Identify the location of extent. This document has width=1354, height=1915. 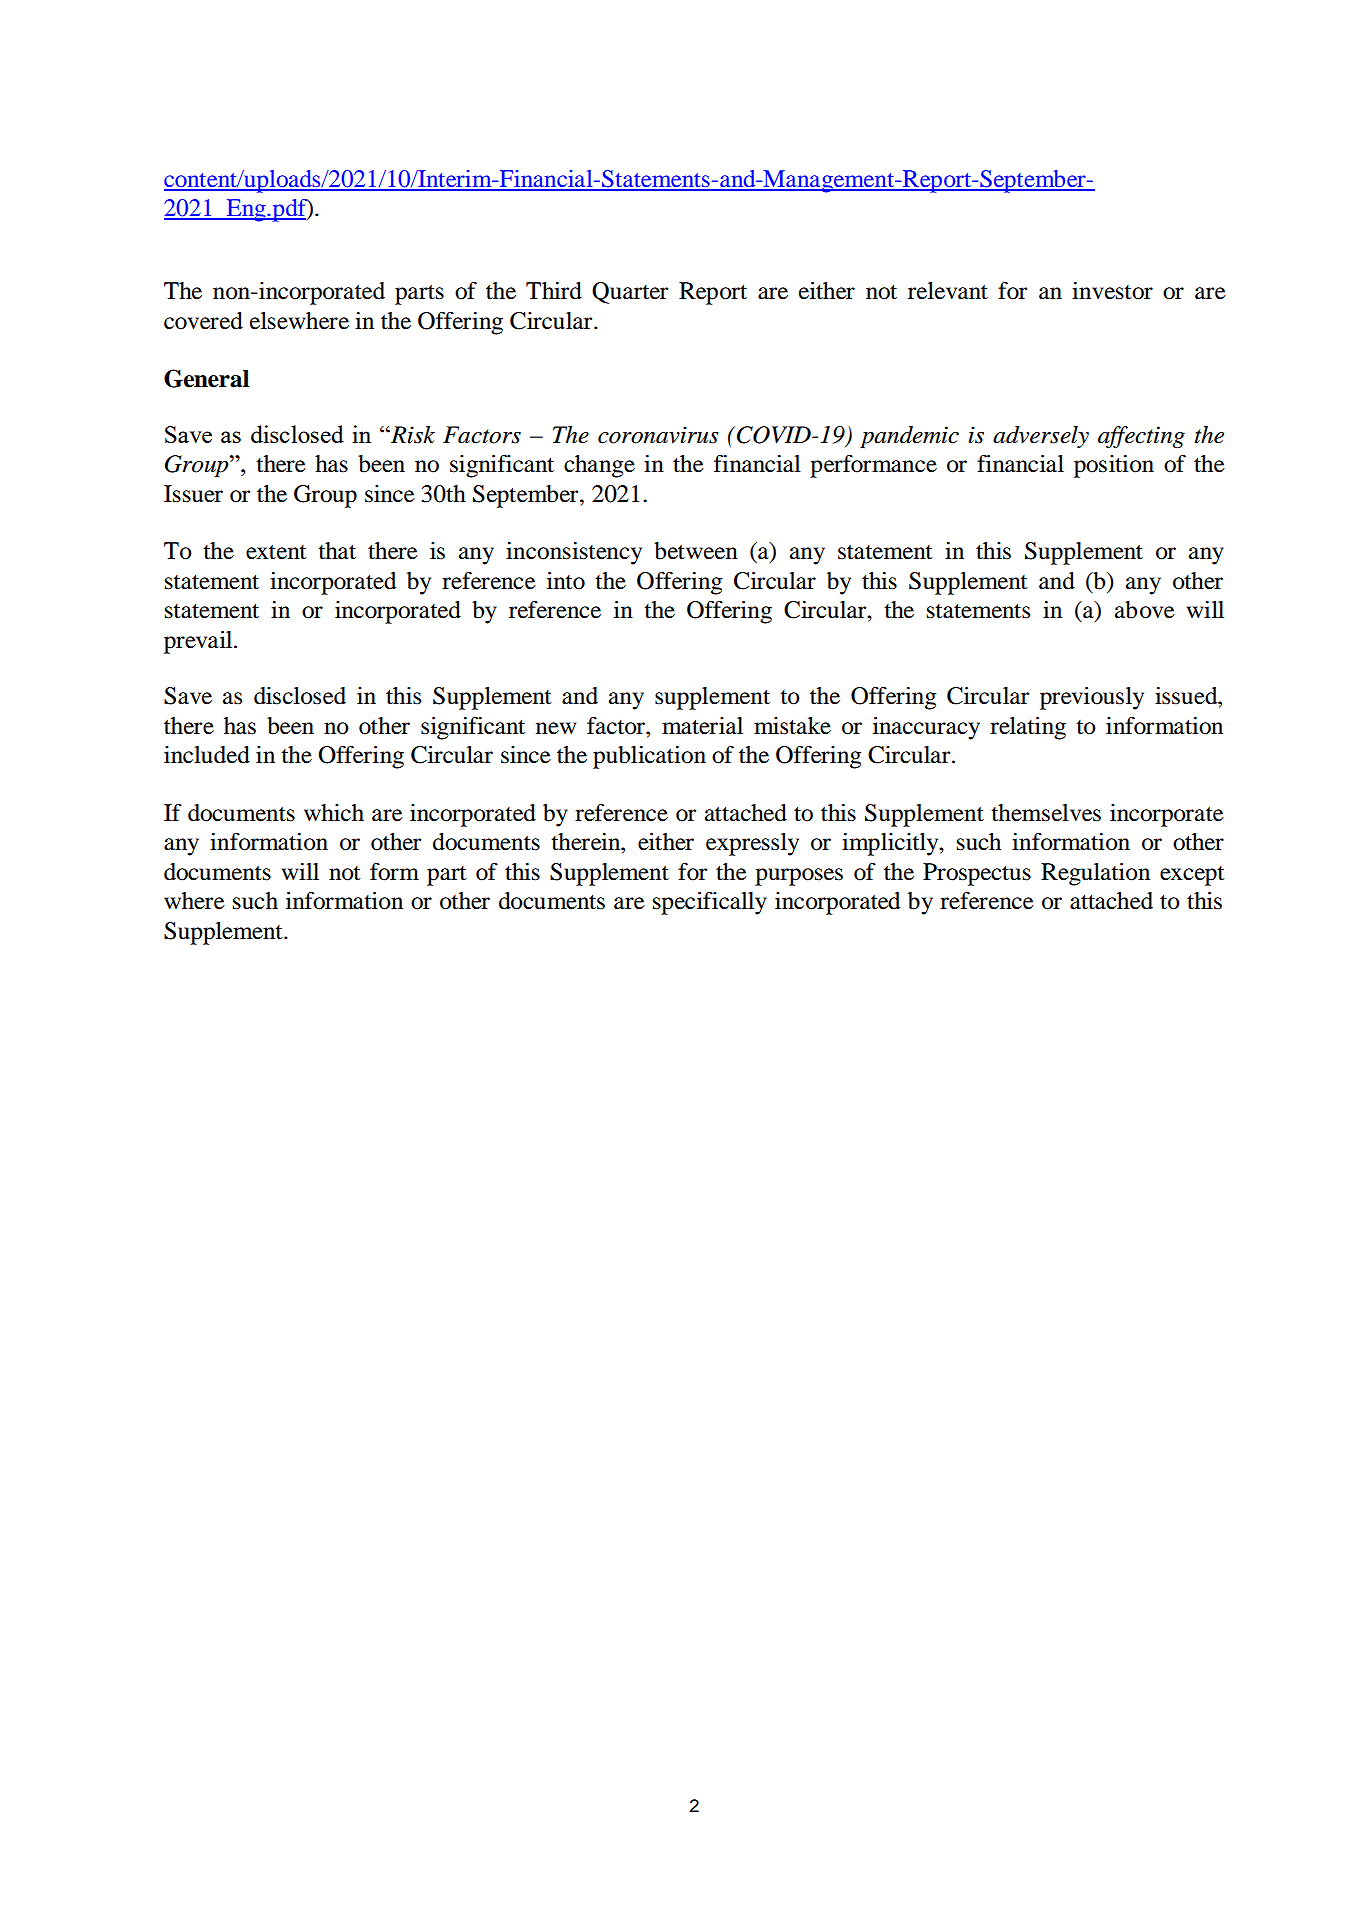
(276, 552).
